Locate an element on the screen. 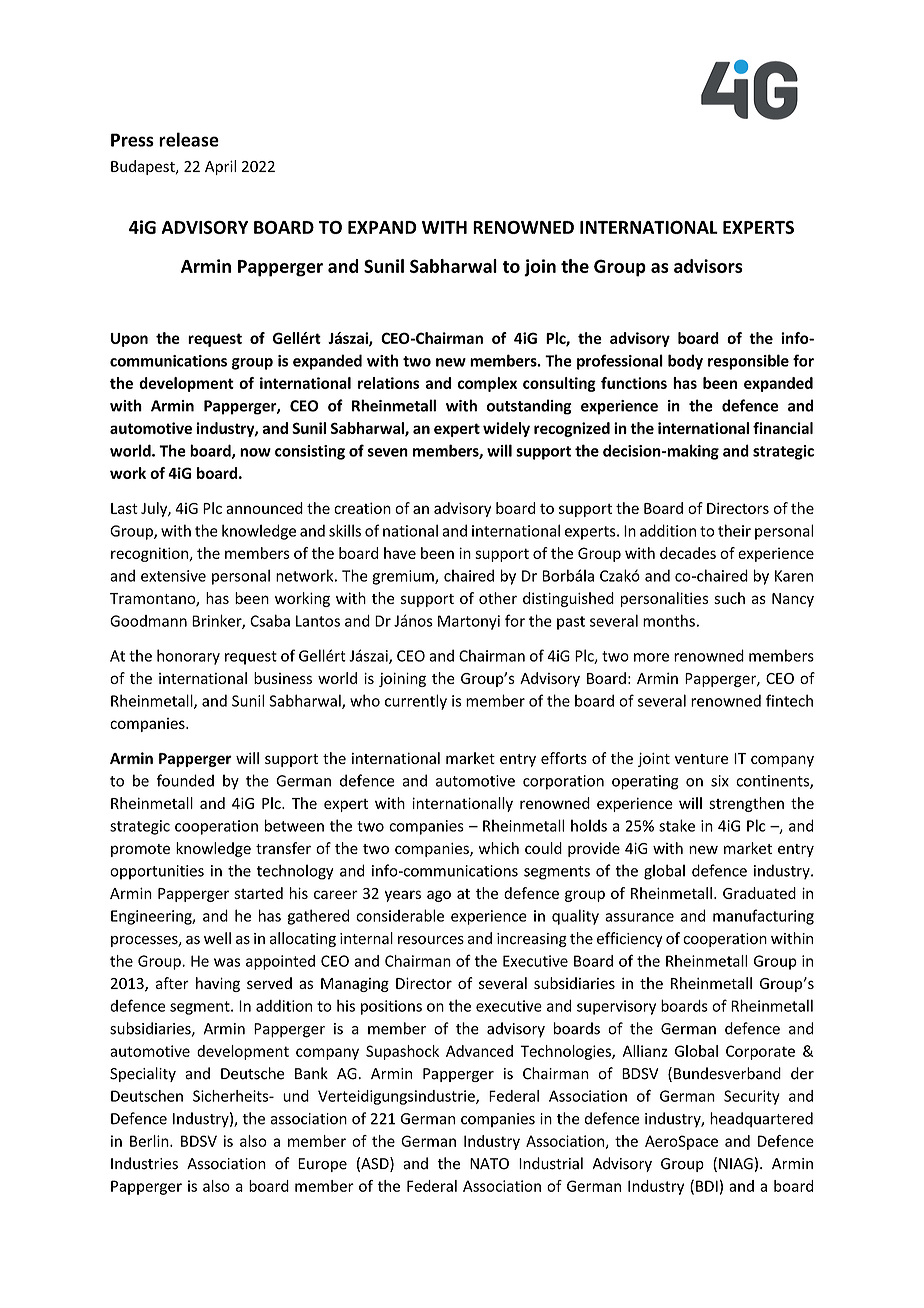  extensive is located at coordinates (173, 576).
